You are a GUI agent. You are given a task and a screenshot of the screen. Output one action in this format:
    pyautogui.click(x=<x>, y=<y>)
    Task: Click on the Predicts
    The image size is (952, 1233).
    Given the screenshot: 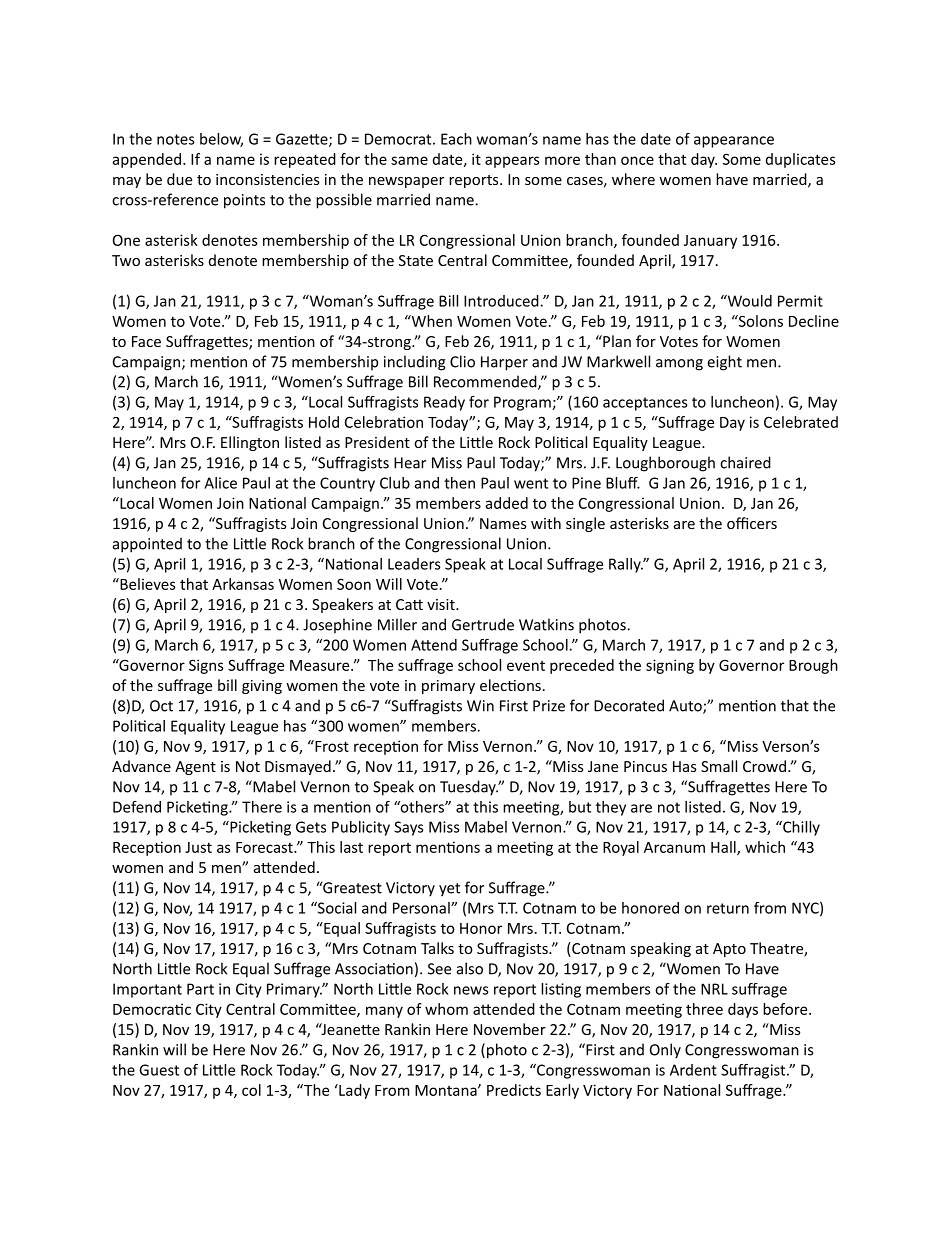 What is the action you would take?
    pyautogui.click(x=514, y=1090)
